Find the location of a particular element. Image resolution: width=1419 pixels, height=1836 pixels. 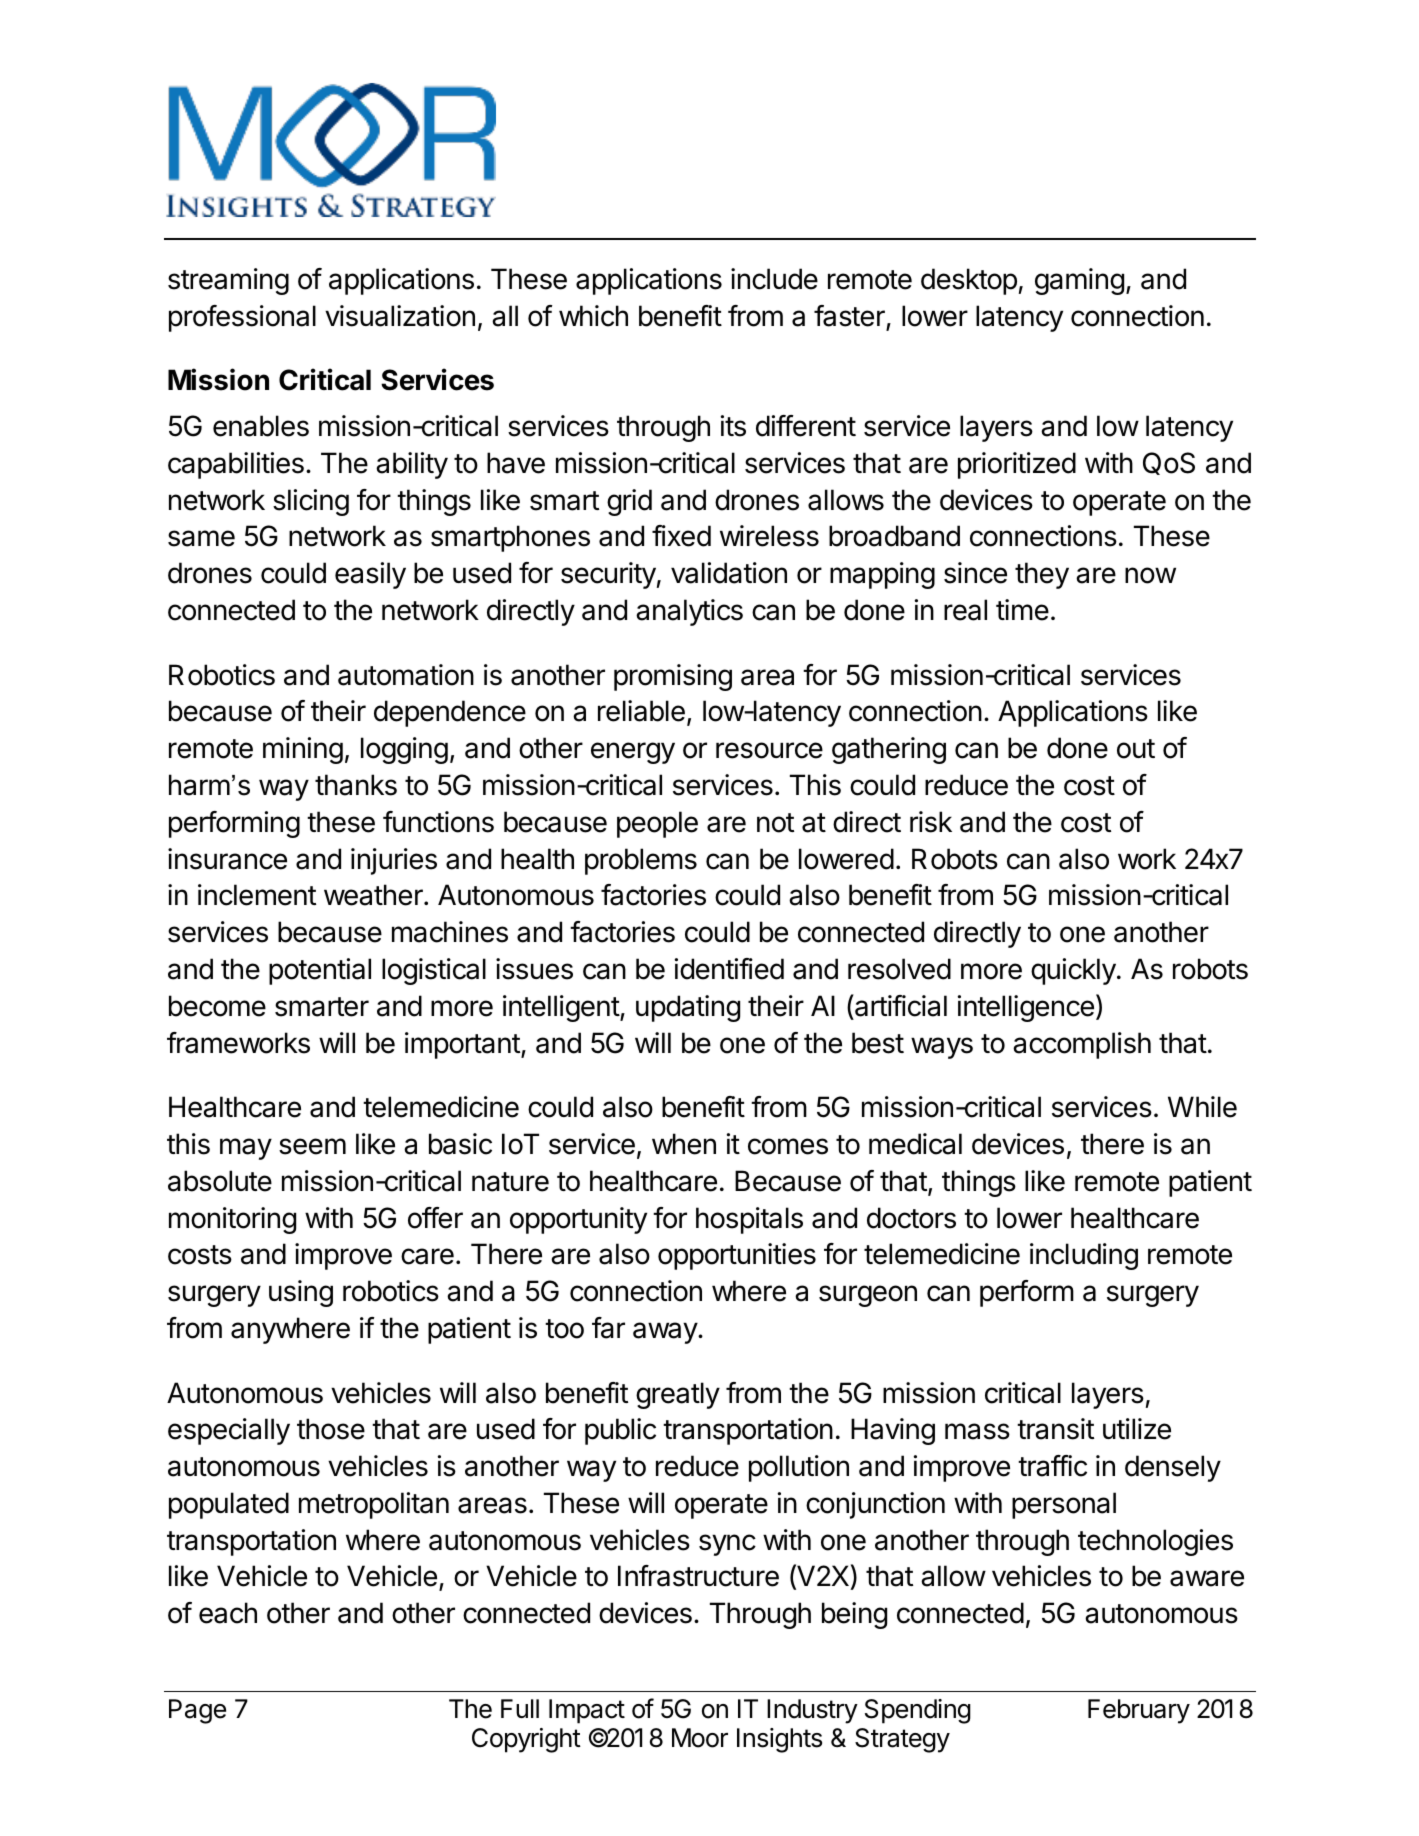

Page is located at coordinates (197, 1711).
